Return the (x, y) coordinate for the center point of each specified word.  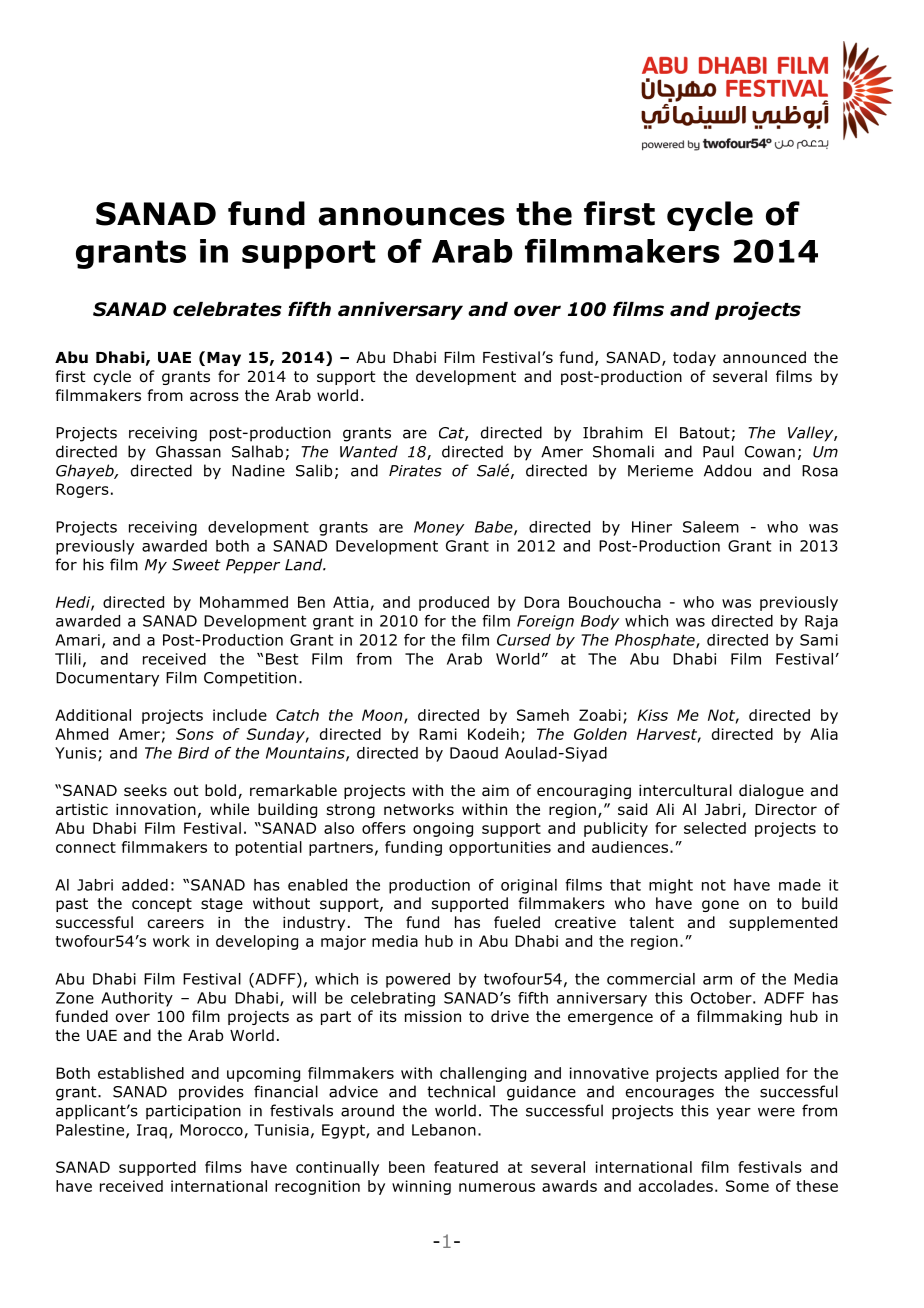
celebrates (227, 309)
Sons (195, 734)
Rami (438, 734)
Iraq (152, 1131)
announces (412, 216)
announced (764, 357)
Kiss (652, 715)
